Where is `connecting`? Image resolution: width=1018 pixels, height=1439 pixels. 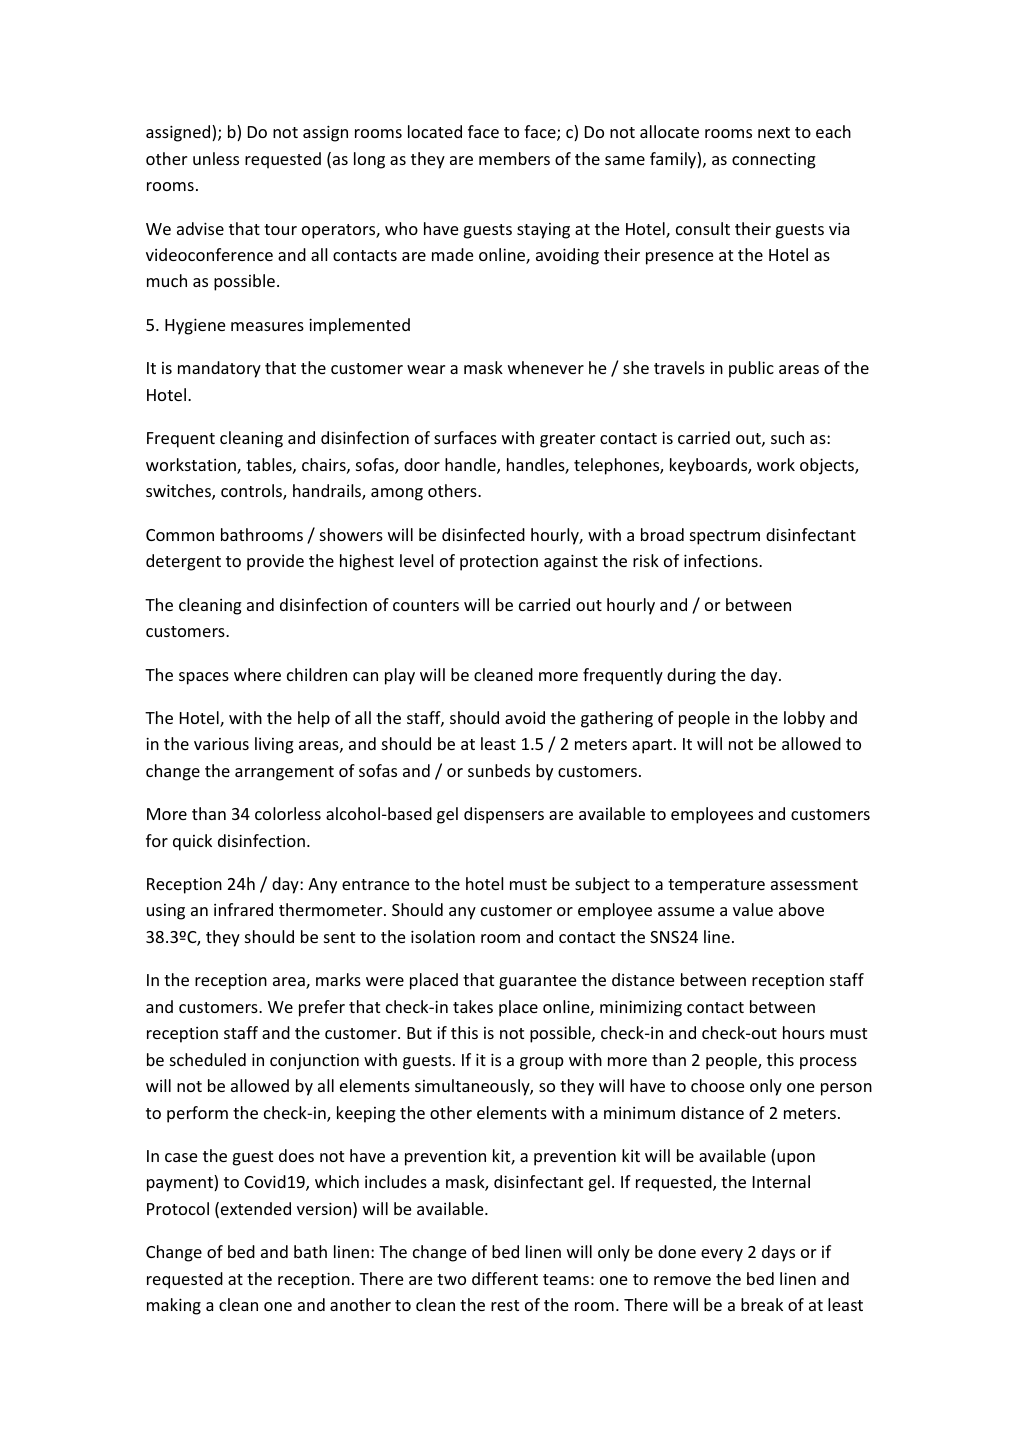 connecting is located at coordinates (774, 161).
